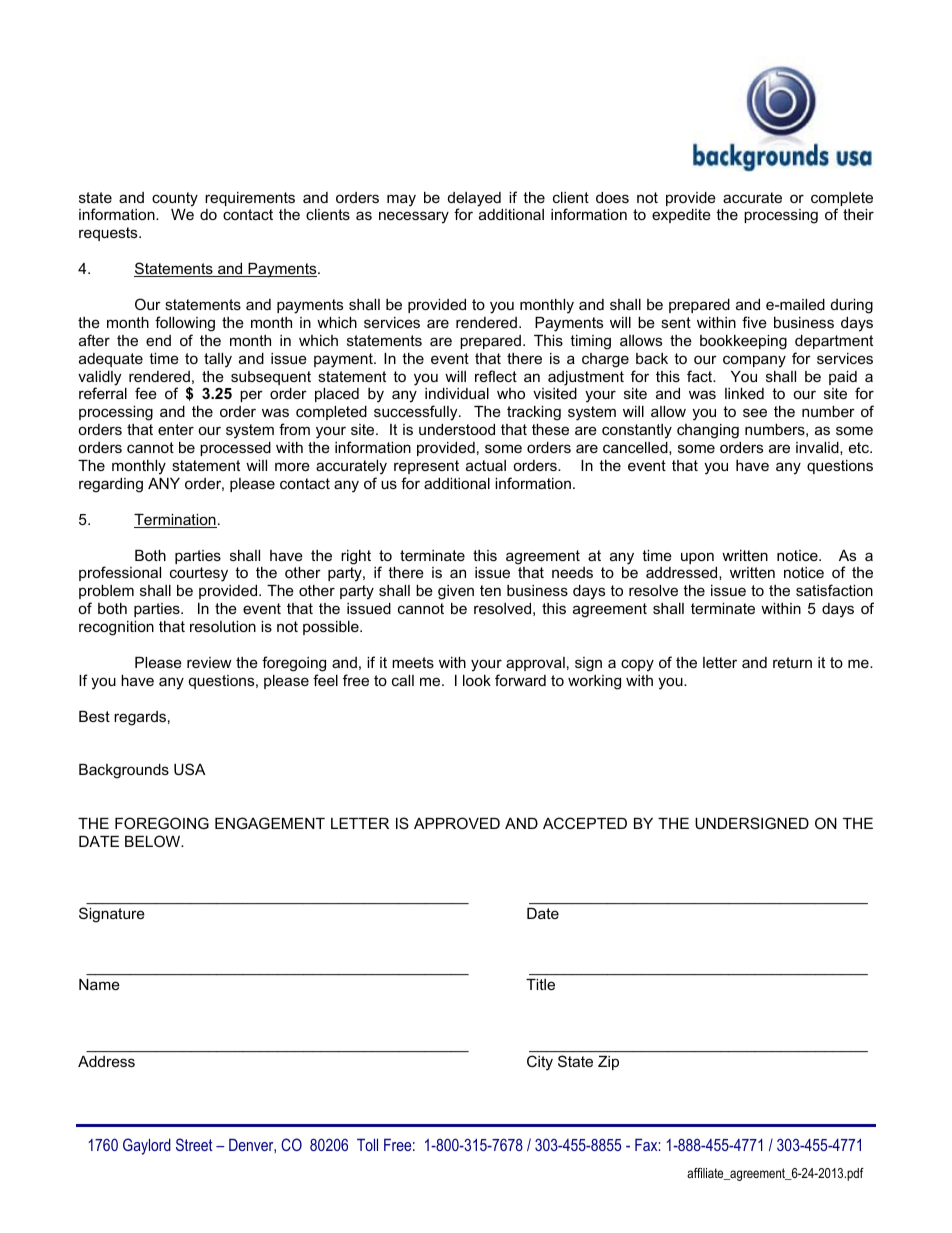 This image has height=1233, width=952. What do you see at coordinates (585, 823) in the image?
I see `ACCEPTED` at bounding box center [585, 823].
